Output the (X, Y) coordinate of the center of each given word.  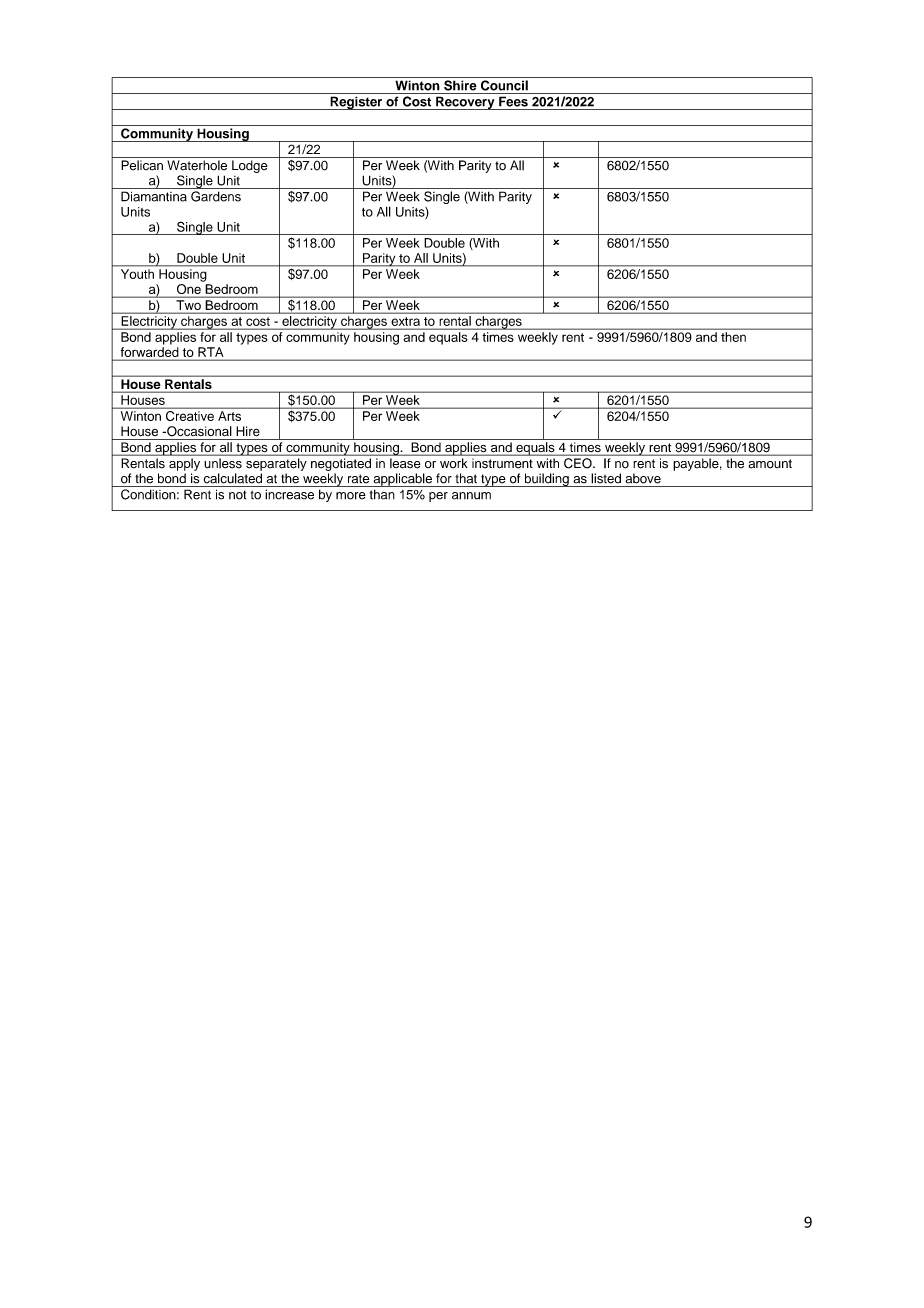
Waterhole (197, 165)
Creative (190, 416)
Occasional (198, 431)
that (466, 478)
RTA (210, 352)
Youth (137, 274)
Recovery (465, 103)
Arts (229, 416)
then (733, 337)
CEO (579, 463)
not (237, 495)
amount (770, 464)
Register (356, 103)
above (643, 478)
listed (606, 478)
